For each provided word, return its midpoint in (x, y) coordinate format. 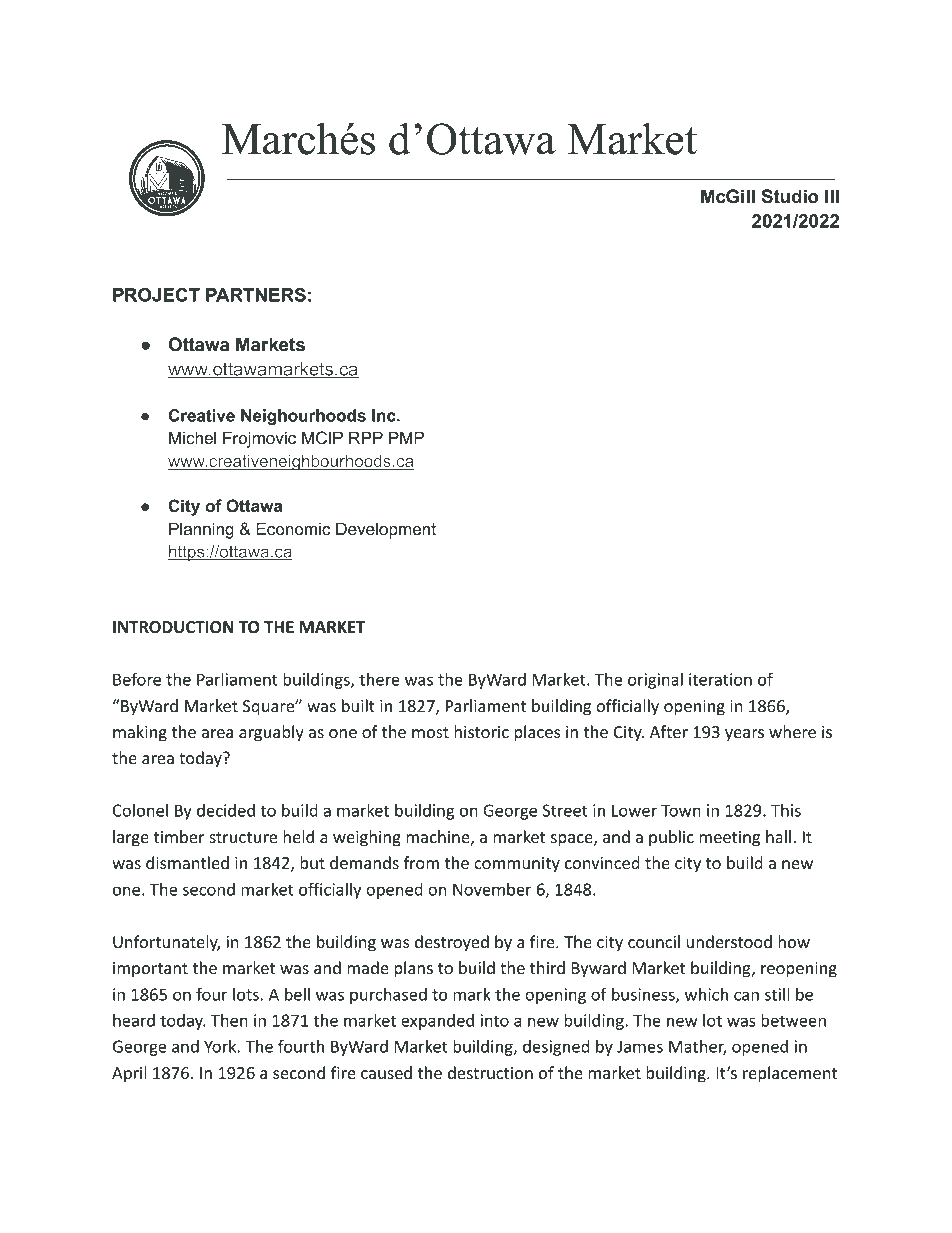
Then (229, 1020)
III (832, 196)
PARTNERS (256, 295)
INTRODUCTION (173, 627)
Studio (790, 196)
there (379, 679)
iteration (720, 679)
